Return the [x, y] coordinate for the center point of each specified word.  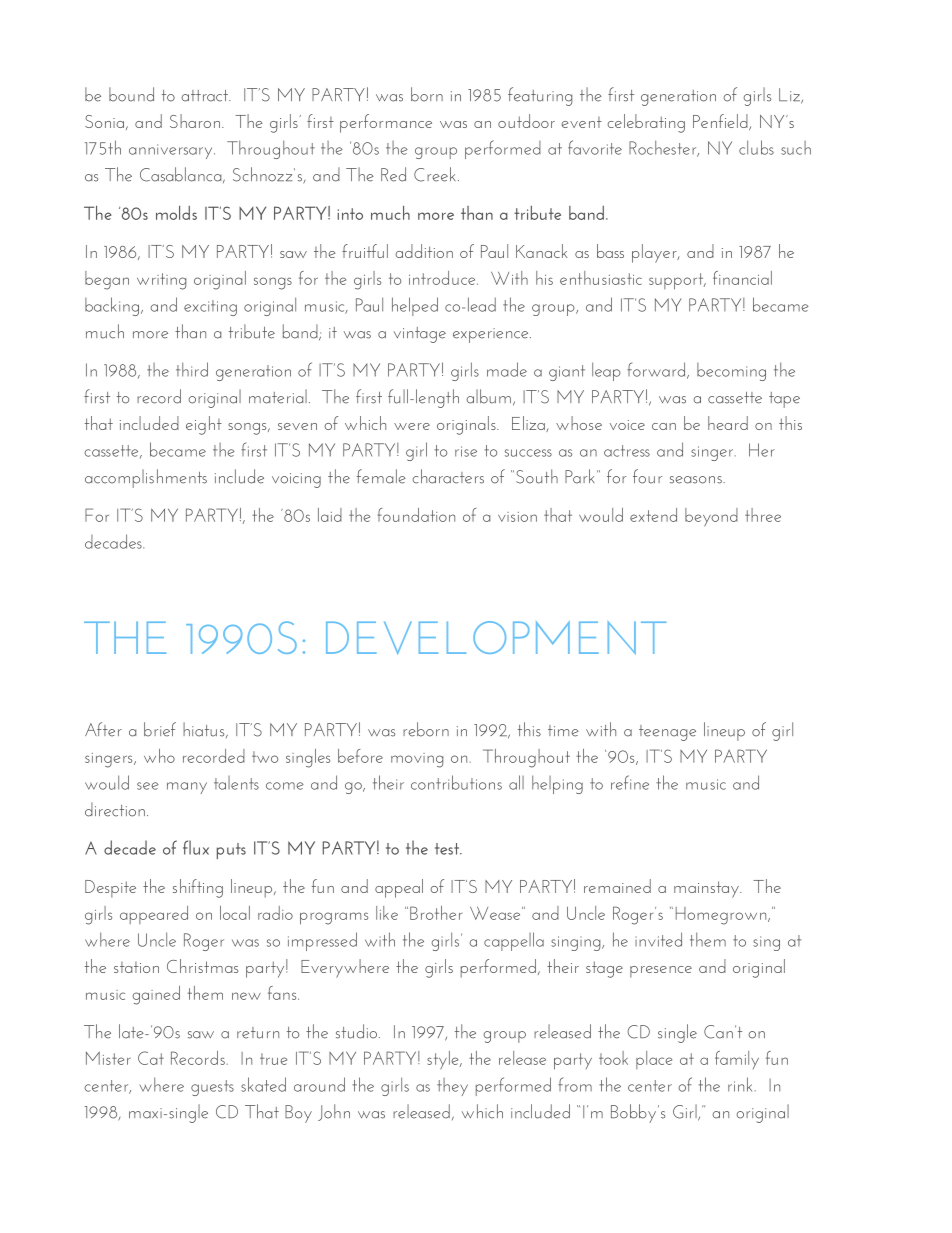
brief [160, 729]
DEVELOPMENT [496, 638]
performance [386, 123]
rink [740, 1084]
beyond [711, 517]
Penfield [721, 122]
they [452, 1087]
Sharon [195, 121]
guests [212, 1088]
